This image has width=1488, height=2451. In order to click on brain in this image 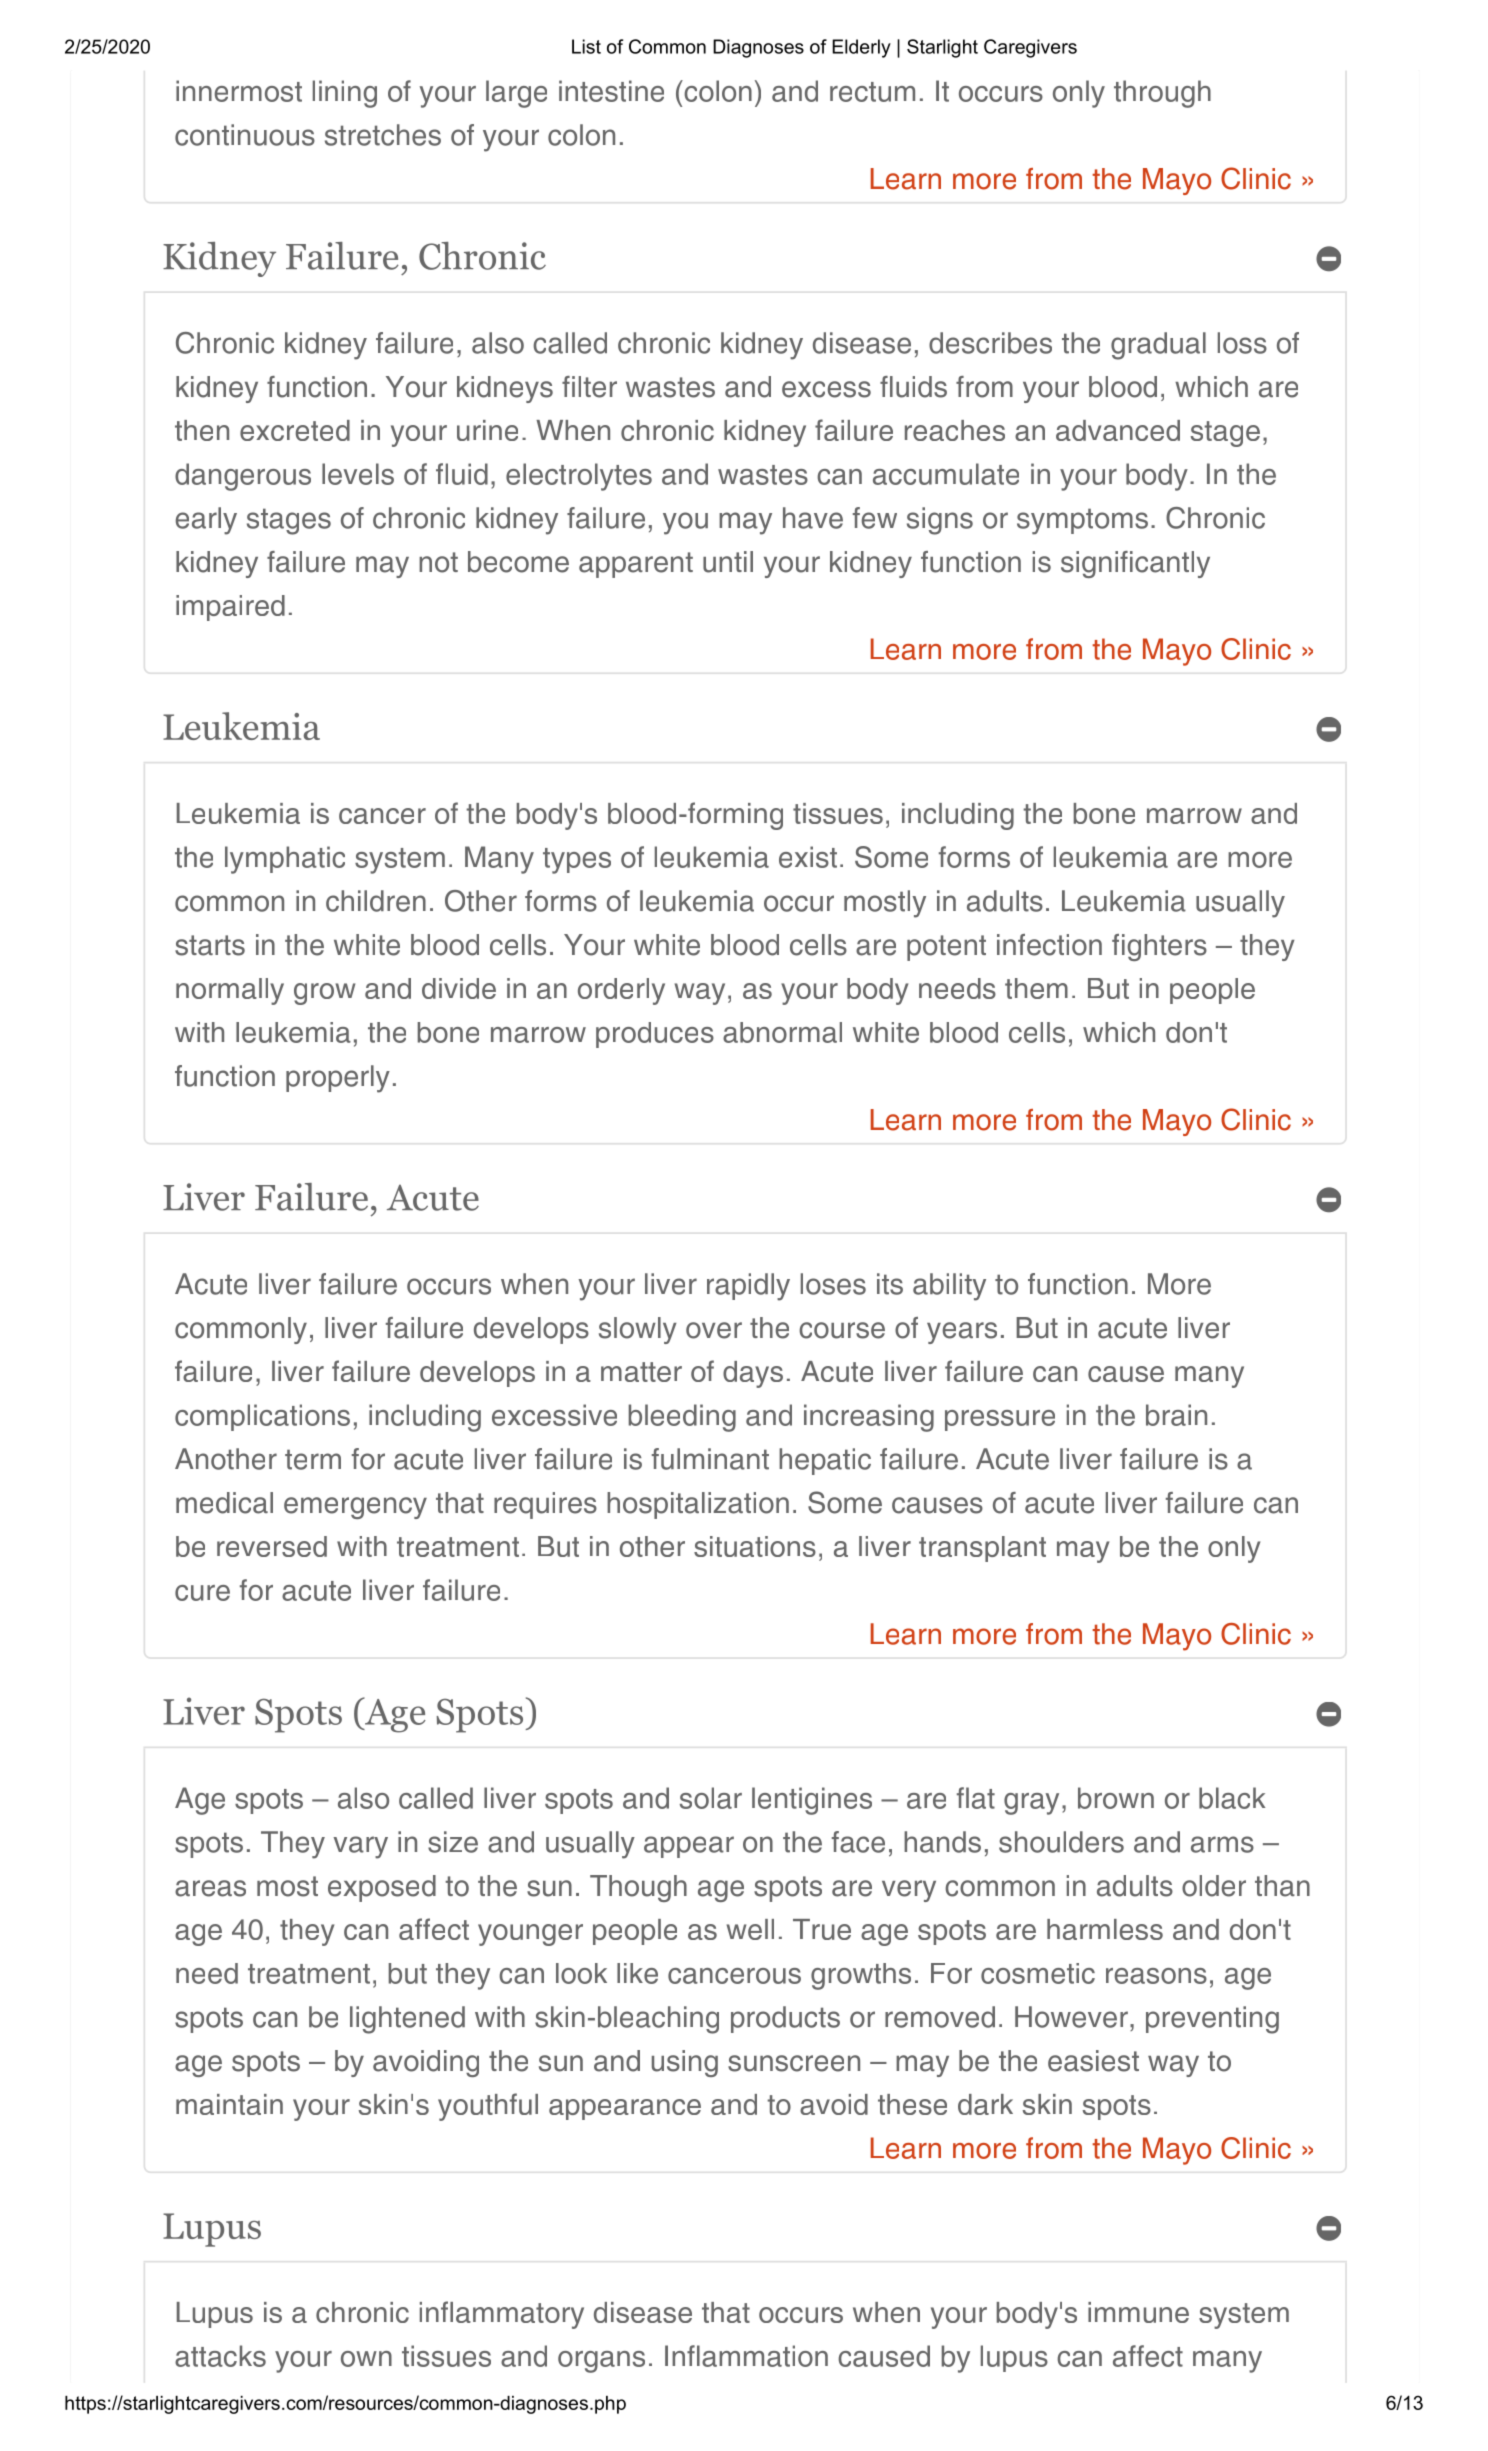, I will do `click(1176, 1415)`.
